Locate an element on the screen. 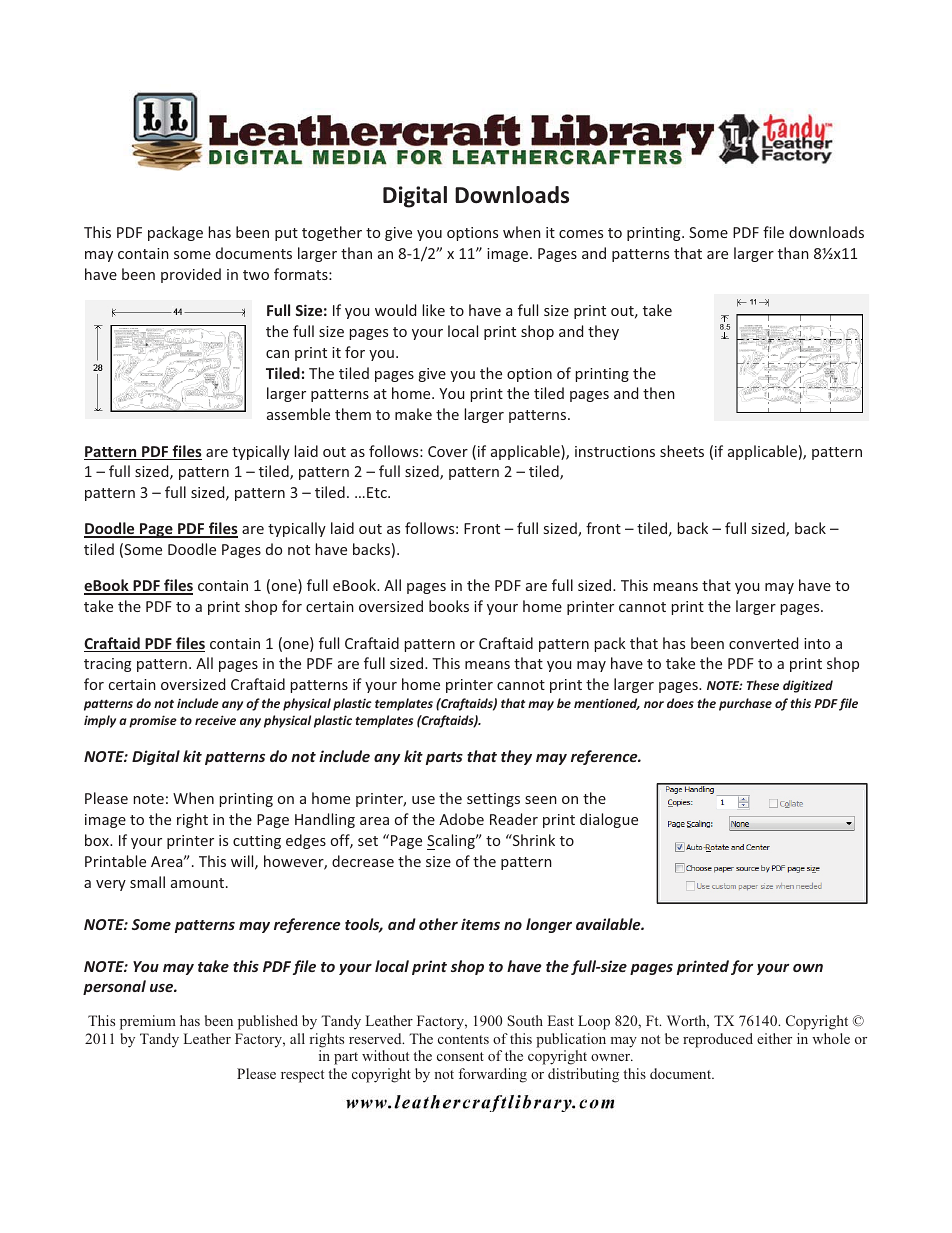 This screenshot has height=1233, width=952. either is located at coordinates (774, 1038).
